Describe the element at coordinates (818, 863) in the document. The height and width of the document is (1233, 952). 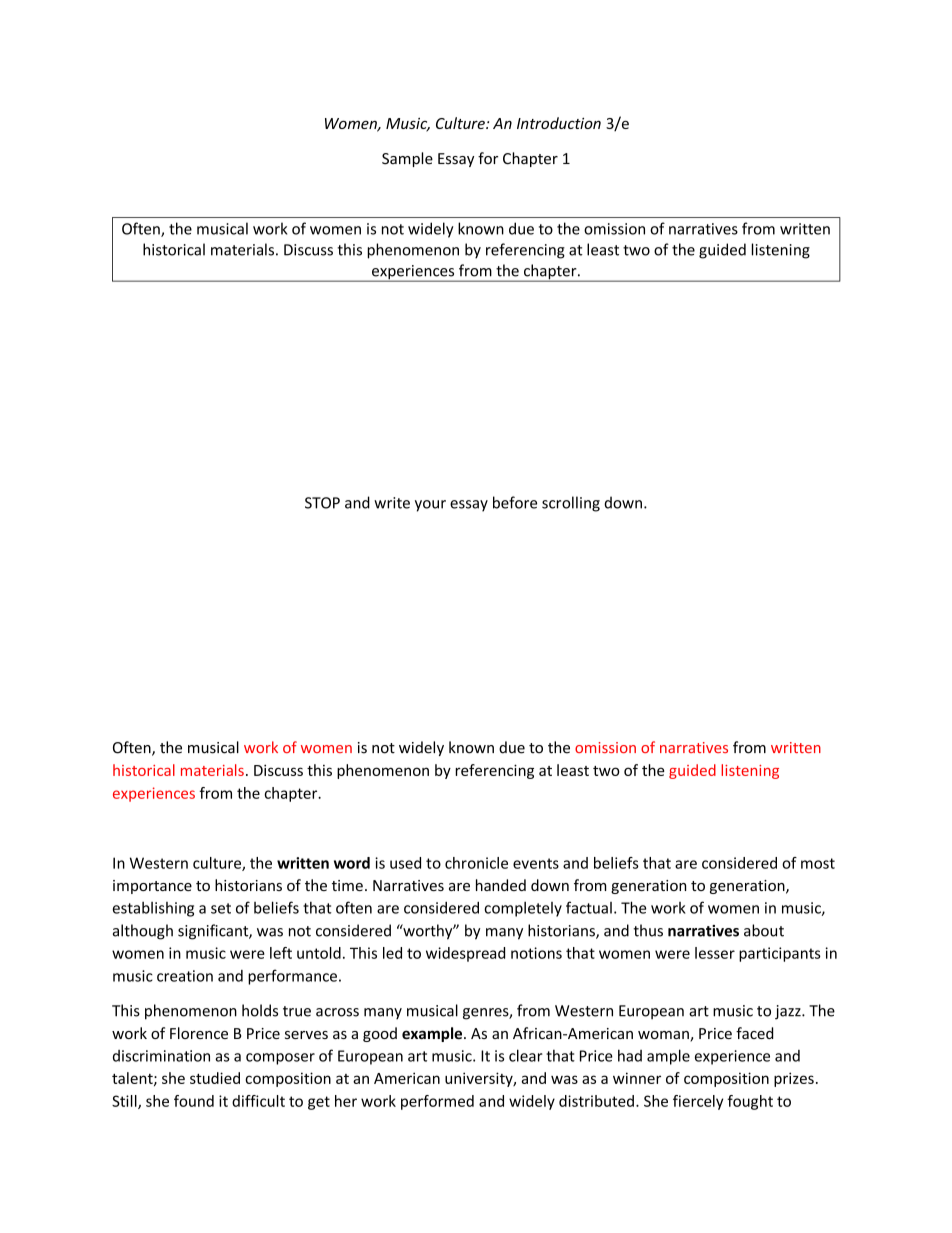
I see `most` at that location.
